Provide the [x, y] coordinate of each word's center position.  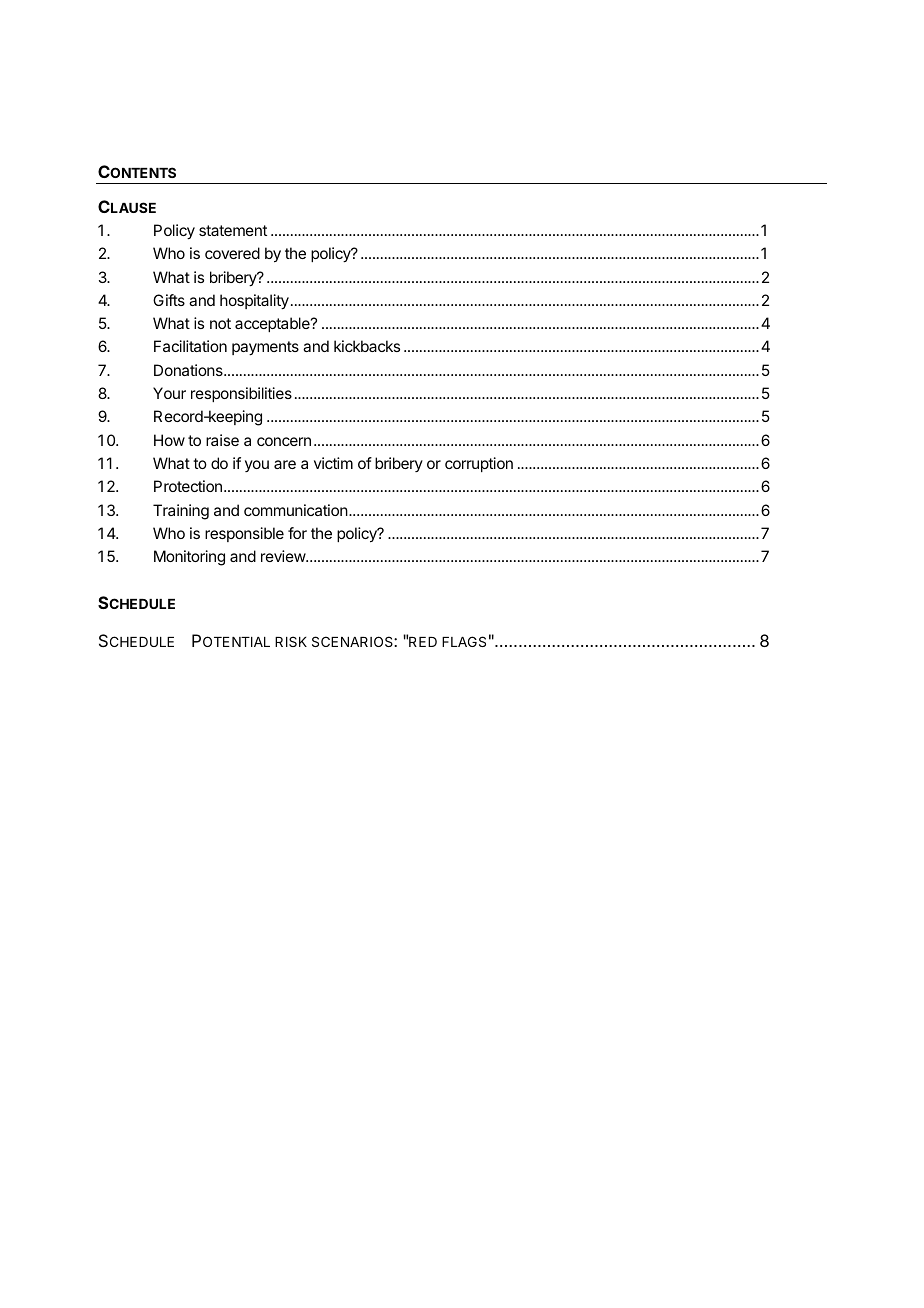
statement [233, 230]
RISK [291, 641]
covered [232, 253]
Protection [188, 486]
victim [333, 463]
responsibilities [241, 394]
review [284, 556]
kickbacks [367, 346]
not [220, 323]
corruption [479, 464]
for [297, 533]
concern [284, 441]
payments [265, 348]
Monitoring [189, 558]
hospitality [254, 302]
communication [296, 510]
